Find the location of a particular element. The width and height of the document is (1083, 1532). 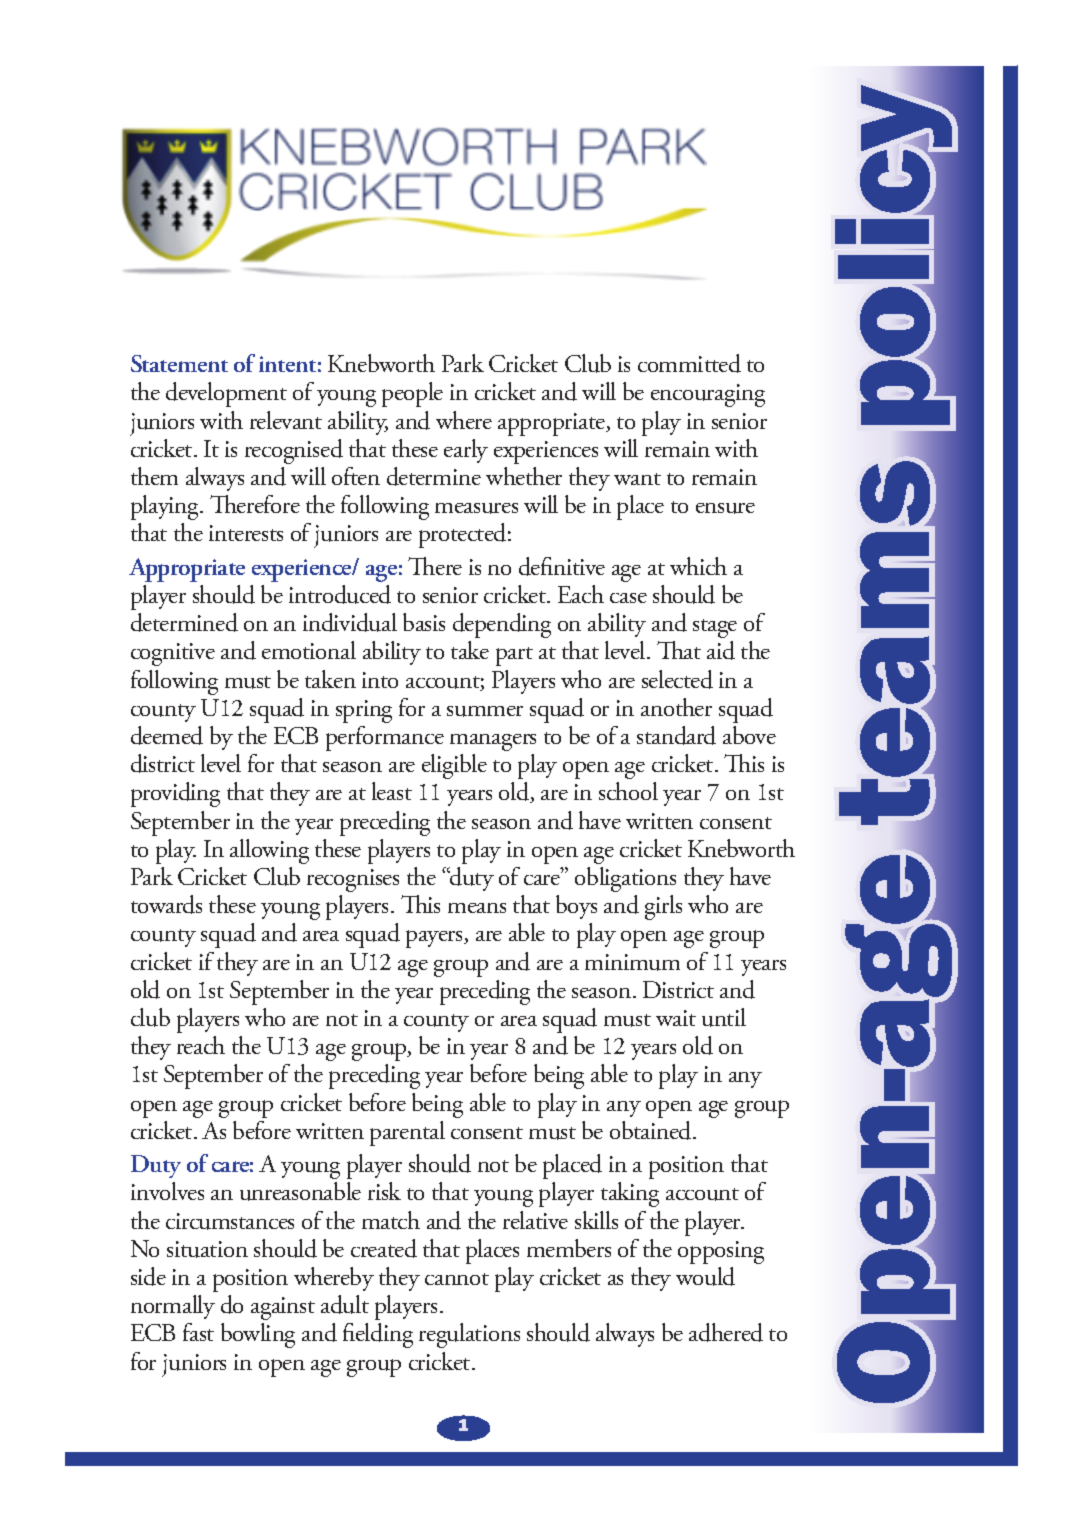

parental is located at coordinates (407, 1133).
